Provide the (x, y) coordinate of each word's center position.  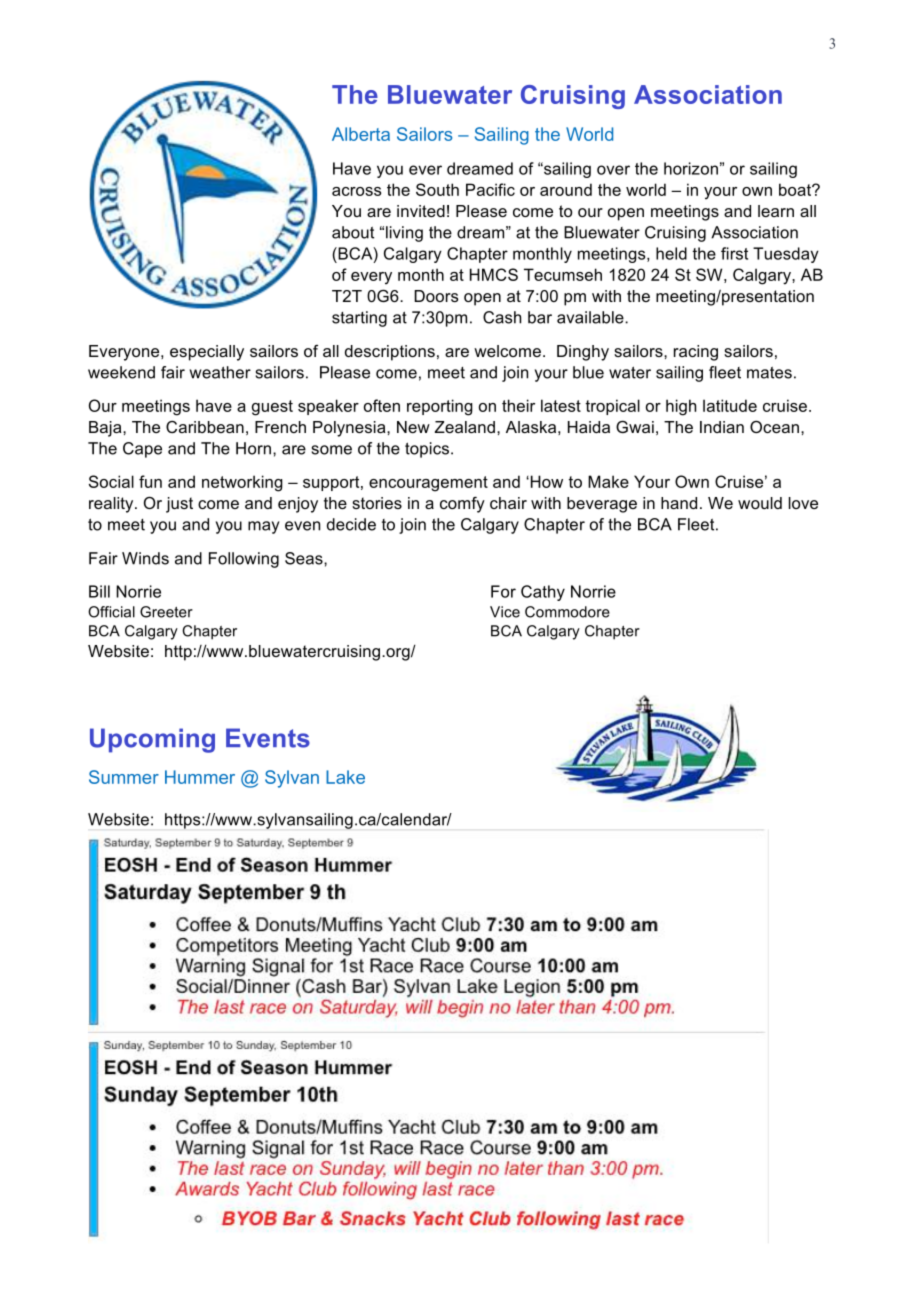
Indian (722, 427)
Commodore (567, 612)
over (613, 170)
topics (427, 450)
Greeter (166, 612)
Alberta (361, 134)
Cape (142, 450)
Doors (436, 296)
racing (696, 353)
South (437, 189)
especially (207, 353)
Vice (505, 612)
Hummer (200, 777)
